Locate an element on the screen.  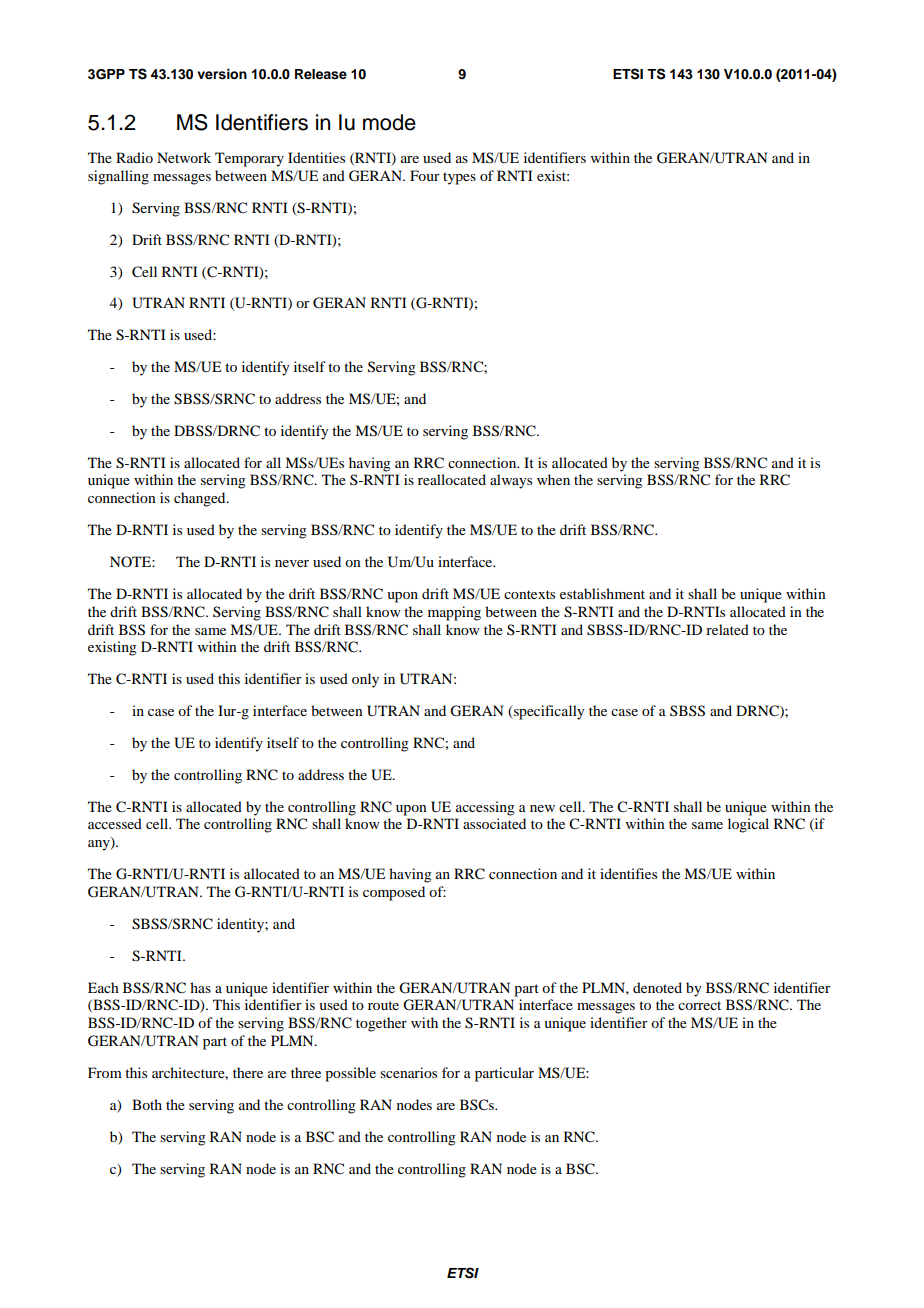
establishment is located at coordinates (602, 593).
